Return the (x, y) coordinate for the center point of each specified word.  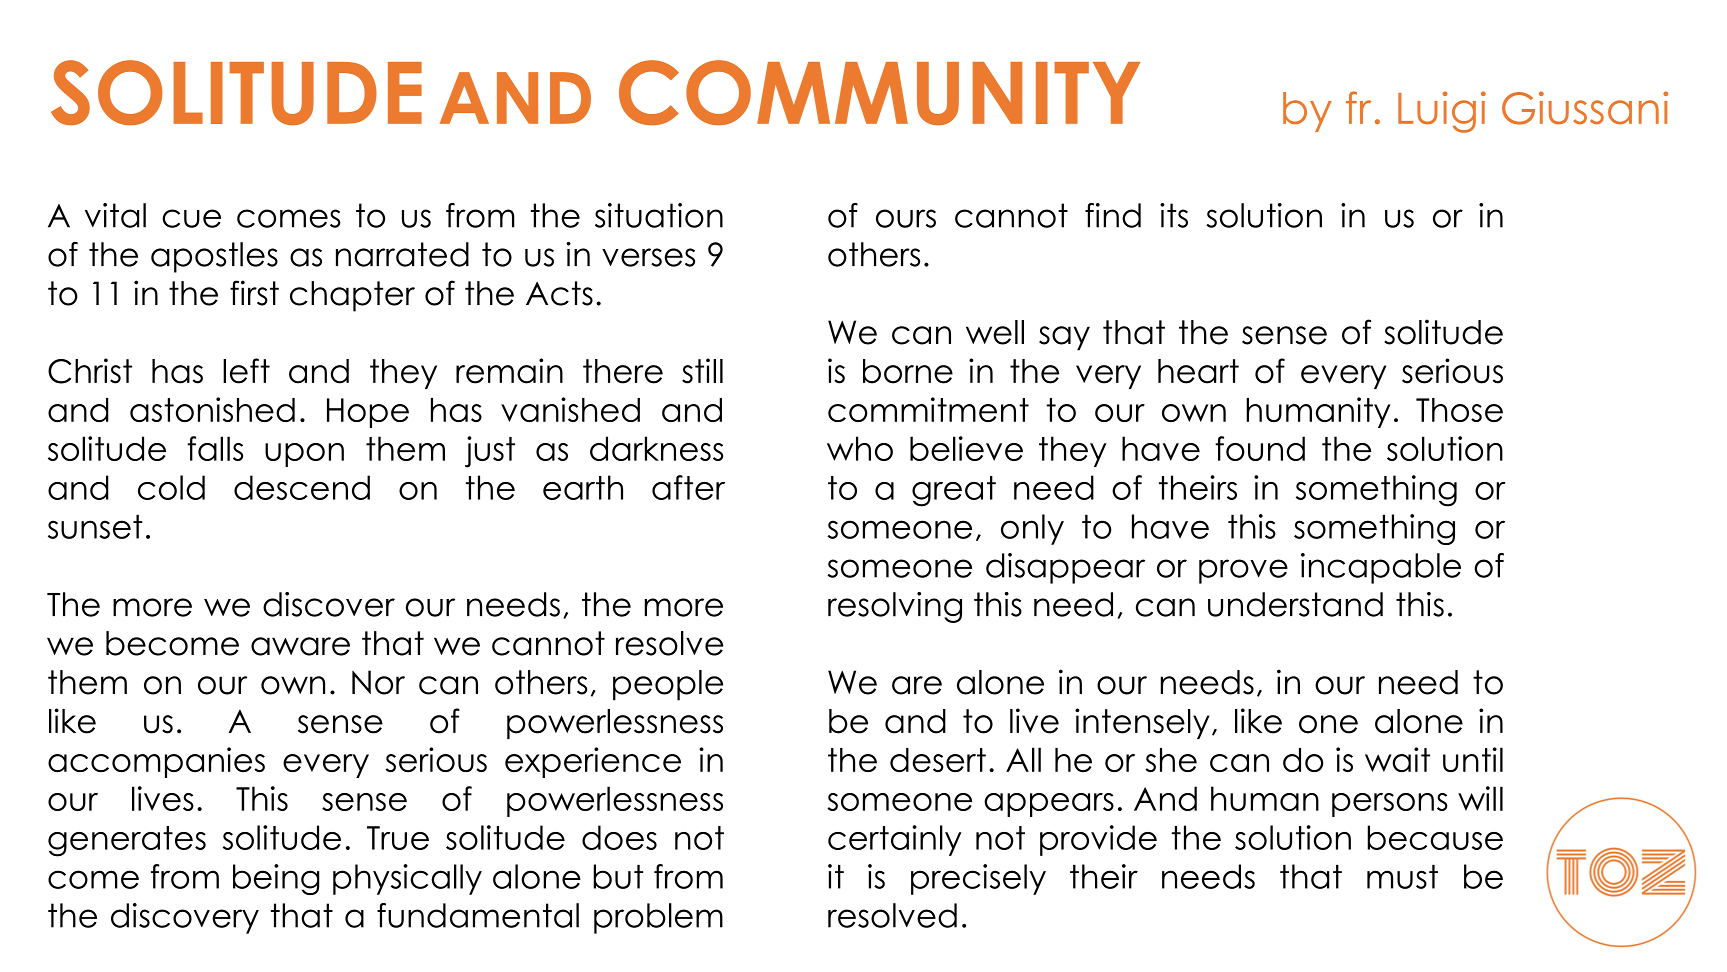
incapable (1381, 568)
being (276, 879)
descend (302, 487)
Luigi (1442, 112)
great (954, 491)
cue (191, 218)
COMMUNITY (879, 92)
